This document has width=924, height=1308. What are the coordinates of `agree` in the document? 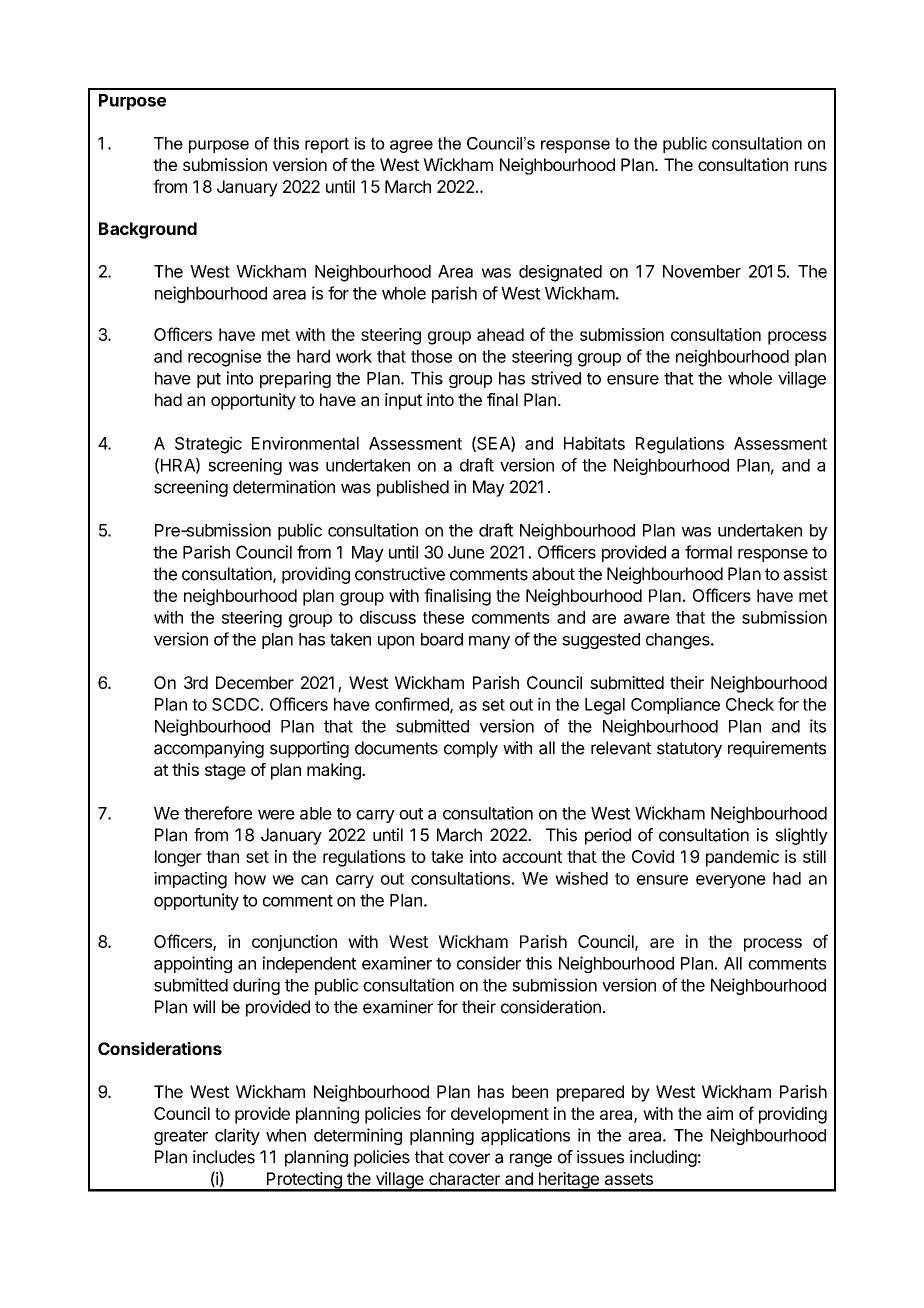 It's located at (411, 146).
